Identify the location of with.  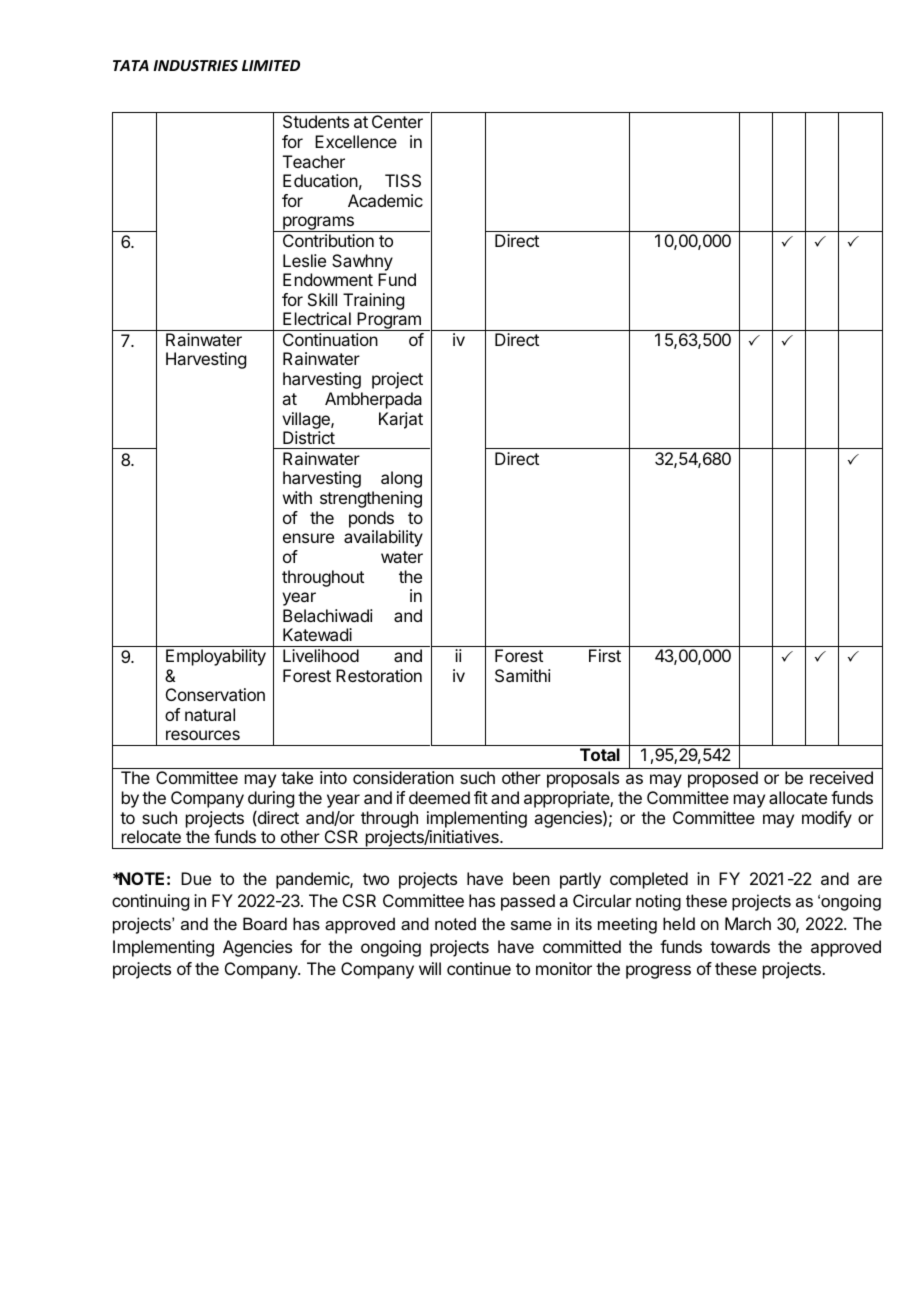
(297, 497).
